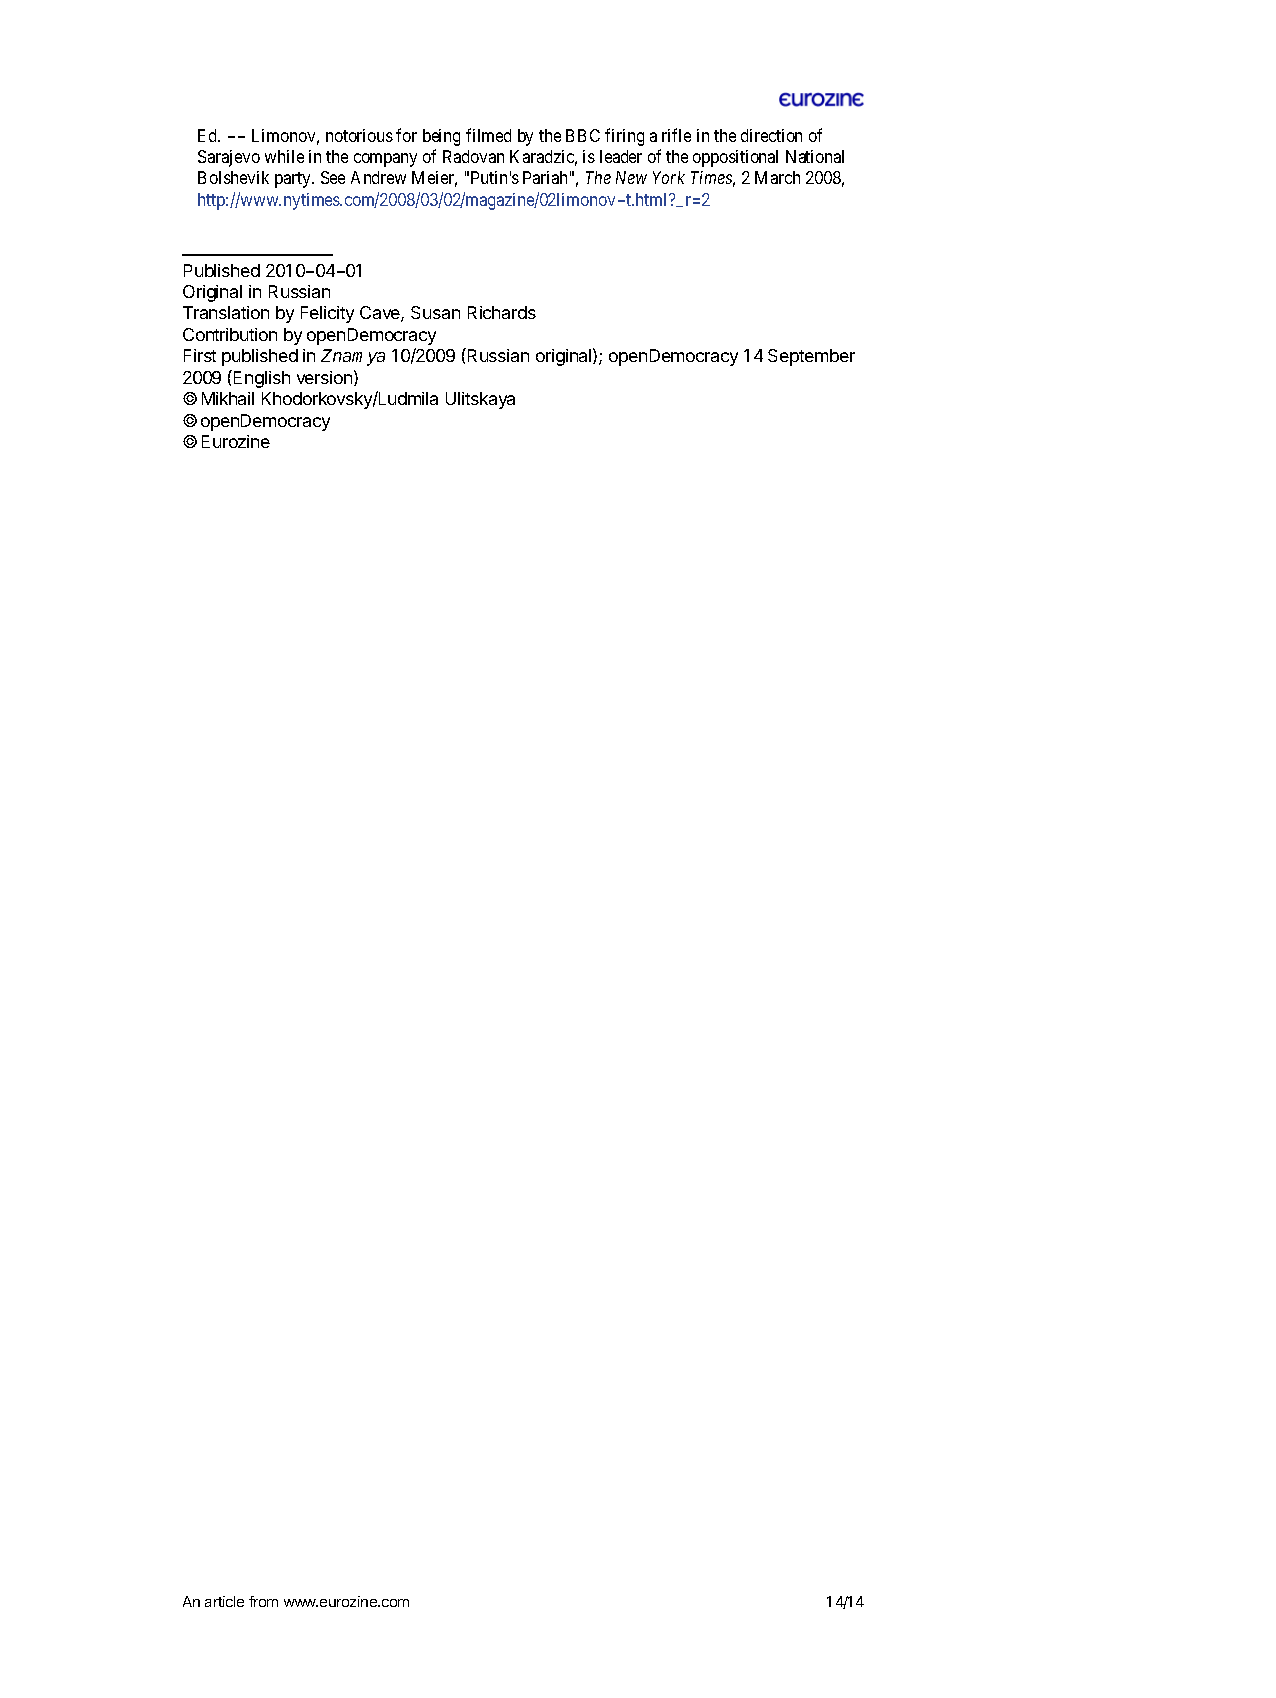 This document has height=1698, width=1276. Describe the element at coordinates (224, 1601) in the document. I see `article` at that location.
